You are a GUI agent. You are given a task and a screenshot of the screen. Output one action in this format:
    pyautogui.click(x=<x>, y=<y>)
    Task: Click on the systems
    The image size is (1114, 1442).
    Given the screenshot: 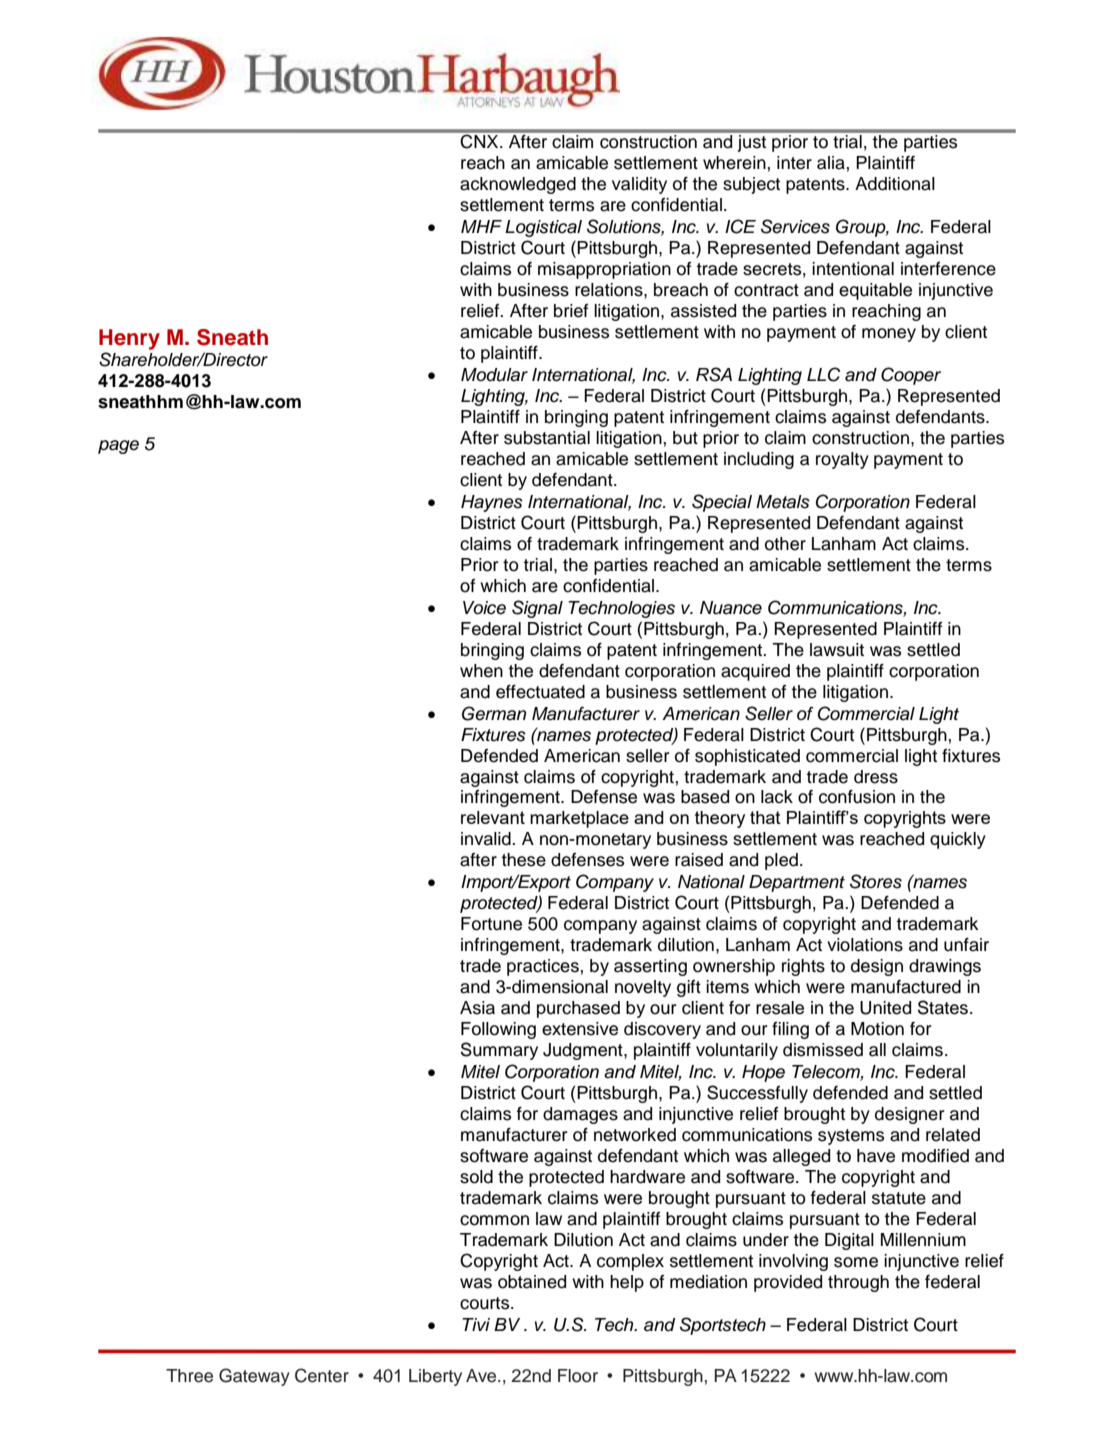 What is the action you would take?
    pyautogui.click(x=851, y=1137)
